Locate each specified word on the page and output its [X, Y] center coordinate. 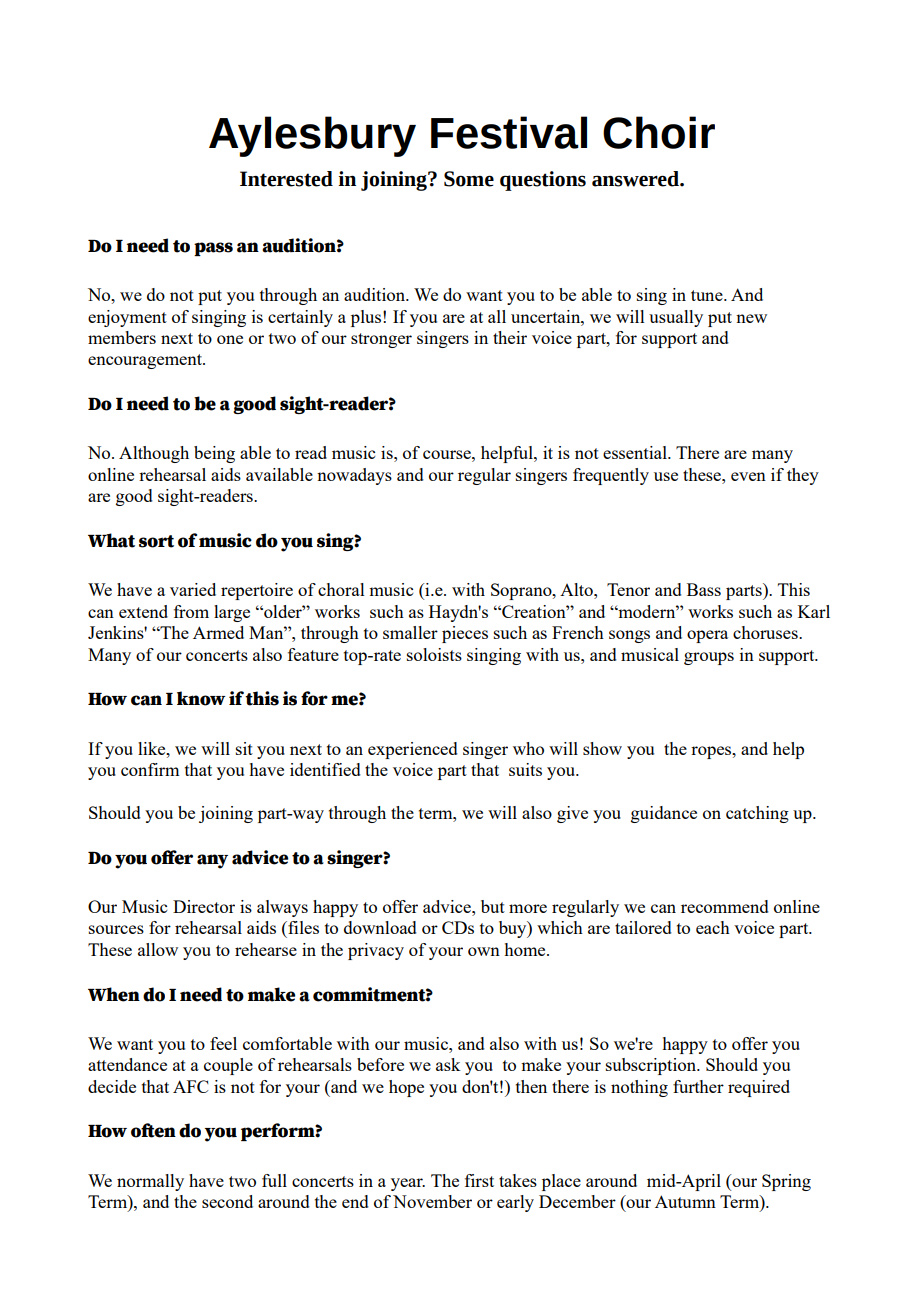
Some [469, 179]
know [201, 698]
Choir [659, 132]
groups [709, 658]
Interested [286, 179]
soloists [434, 654]
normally [150, 1182]
